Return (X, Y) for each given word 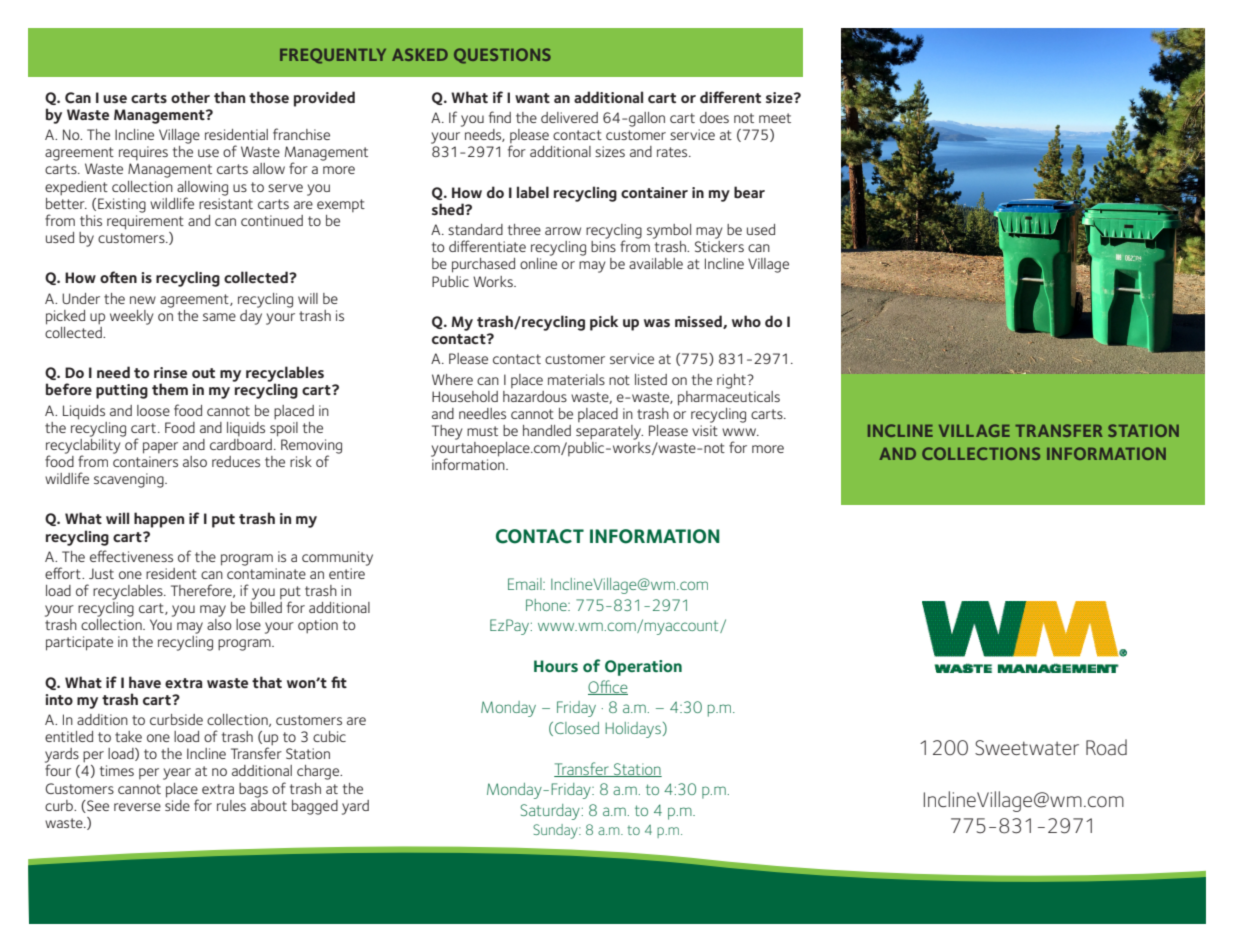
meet (775, 118)
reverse (137, 807)
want (532, 98)
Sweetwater (1027, 748)
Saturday (550, 812)
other (190, 97)
